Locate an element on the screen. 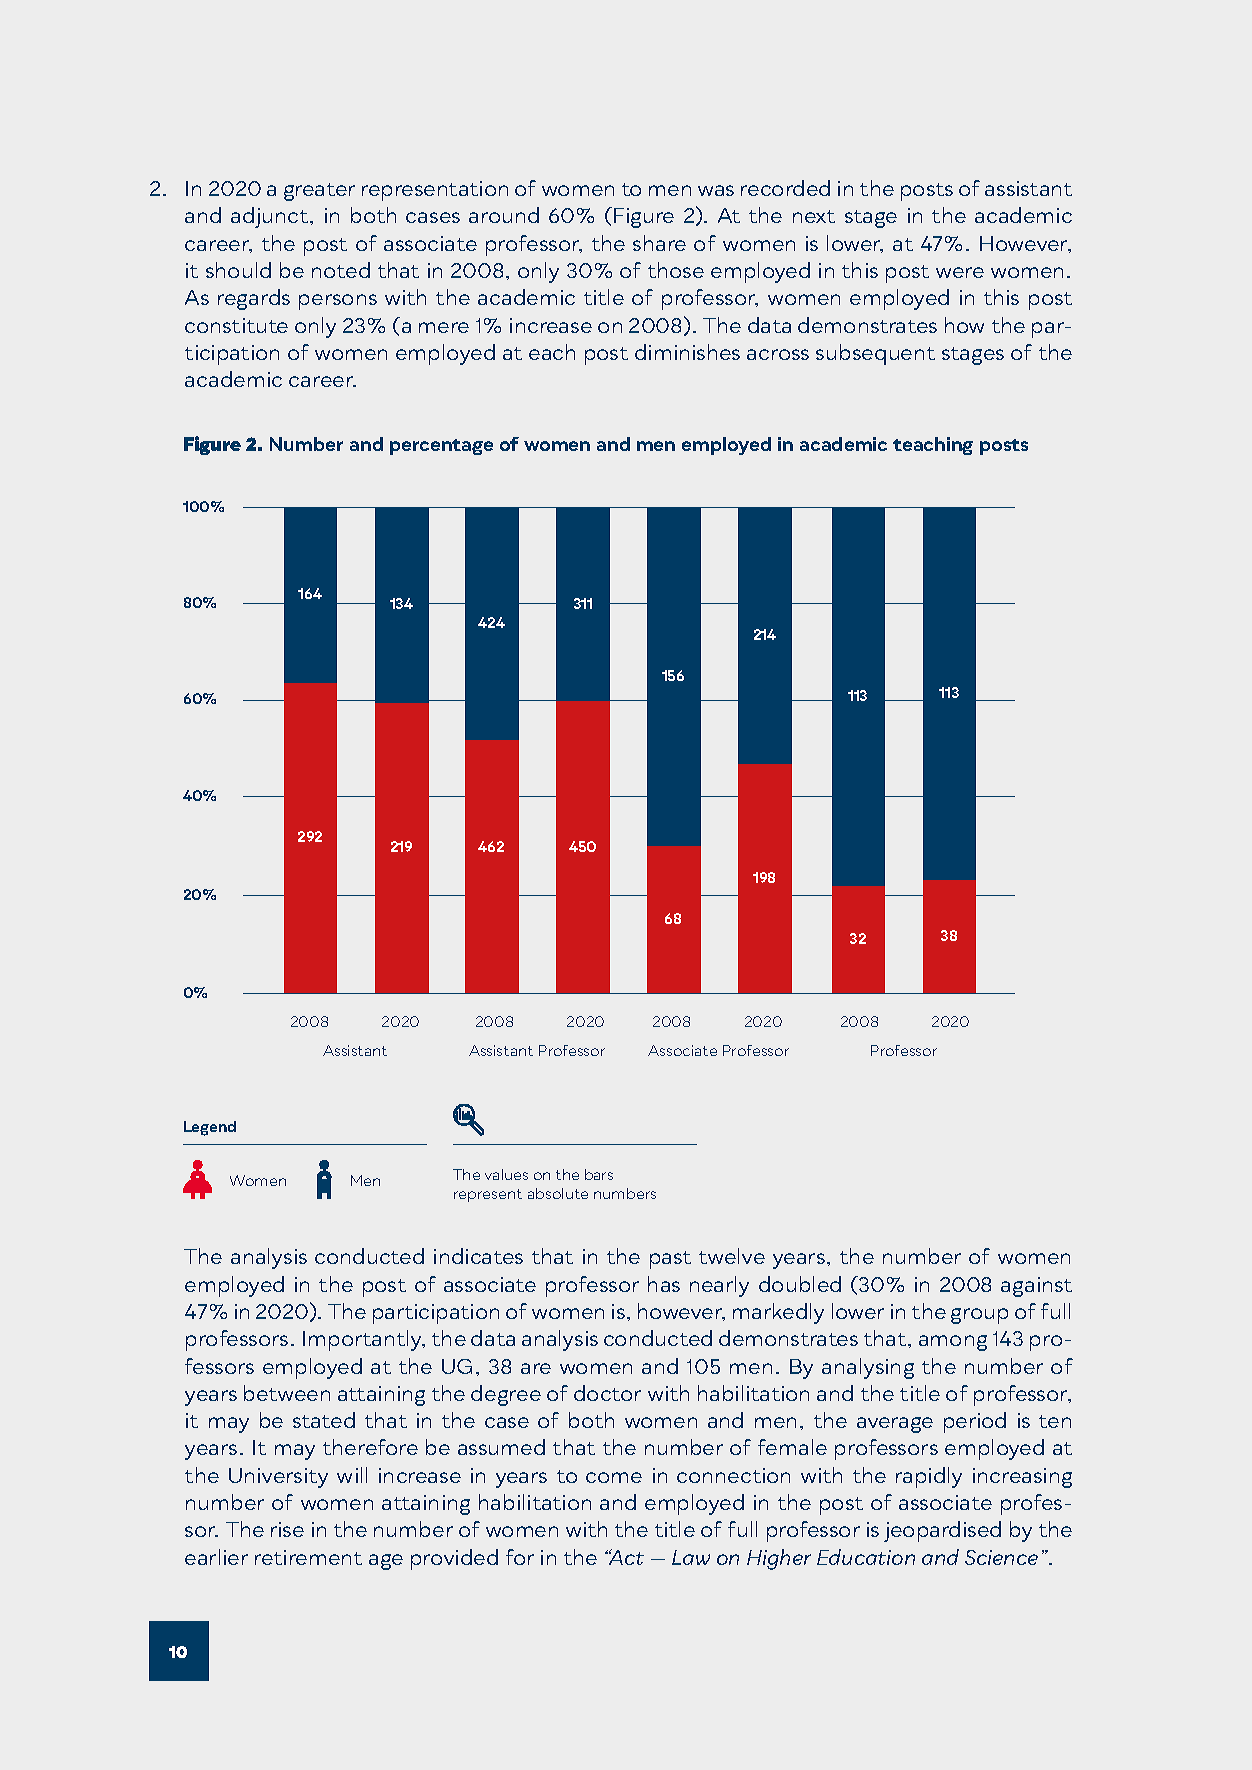  rise is located at coordinates (287, 1529).
